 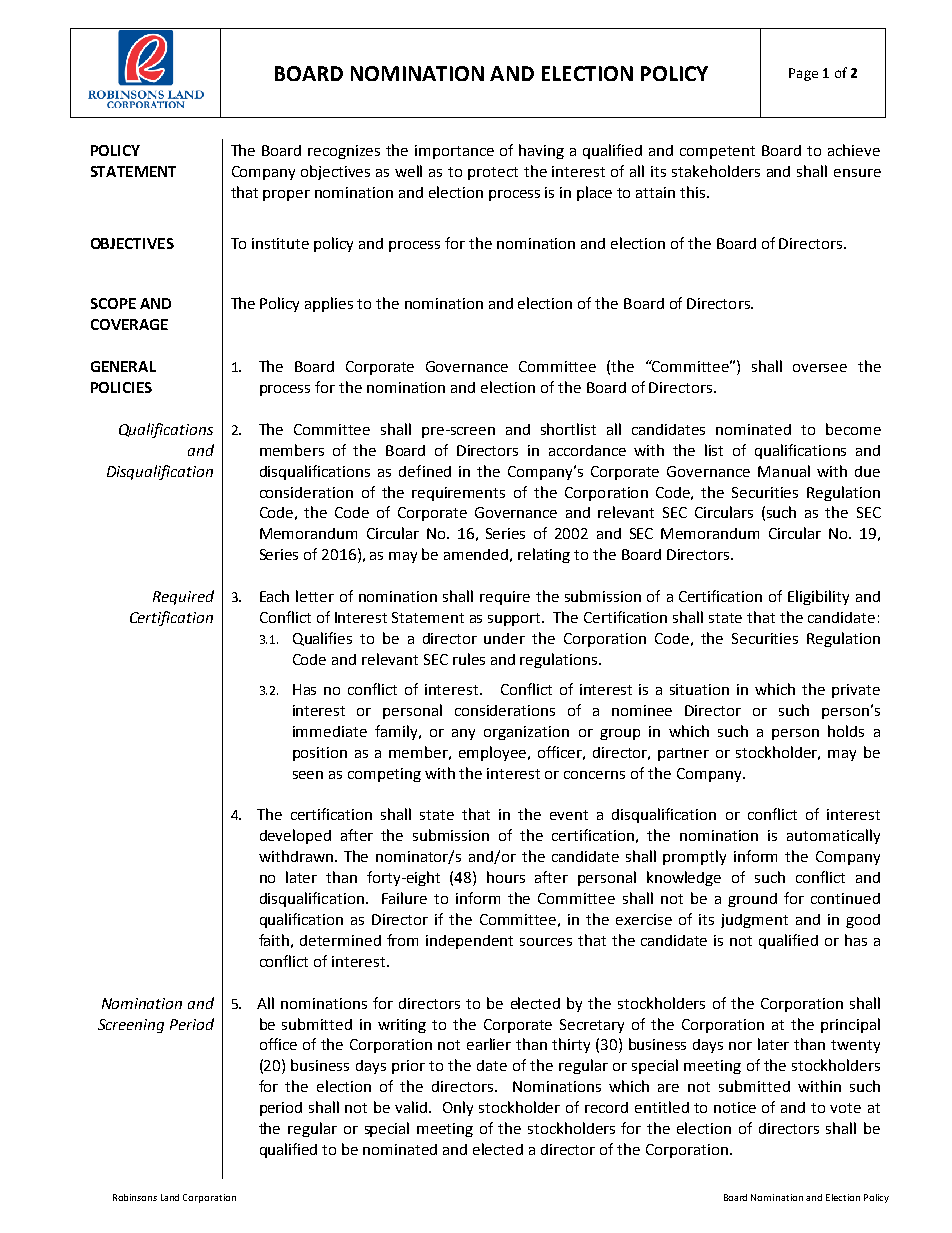 What do you see at coordinates (170, 1197) in the document?
I see `Land` at bounding box center [170, 1197].
